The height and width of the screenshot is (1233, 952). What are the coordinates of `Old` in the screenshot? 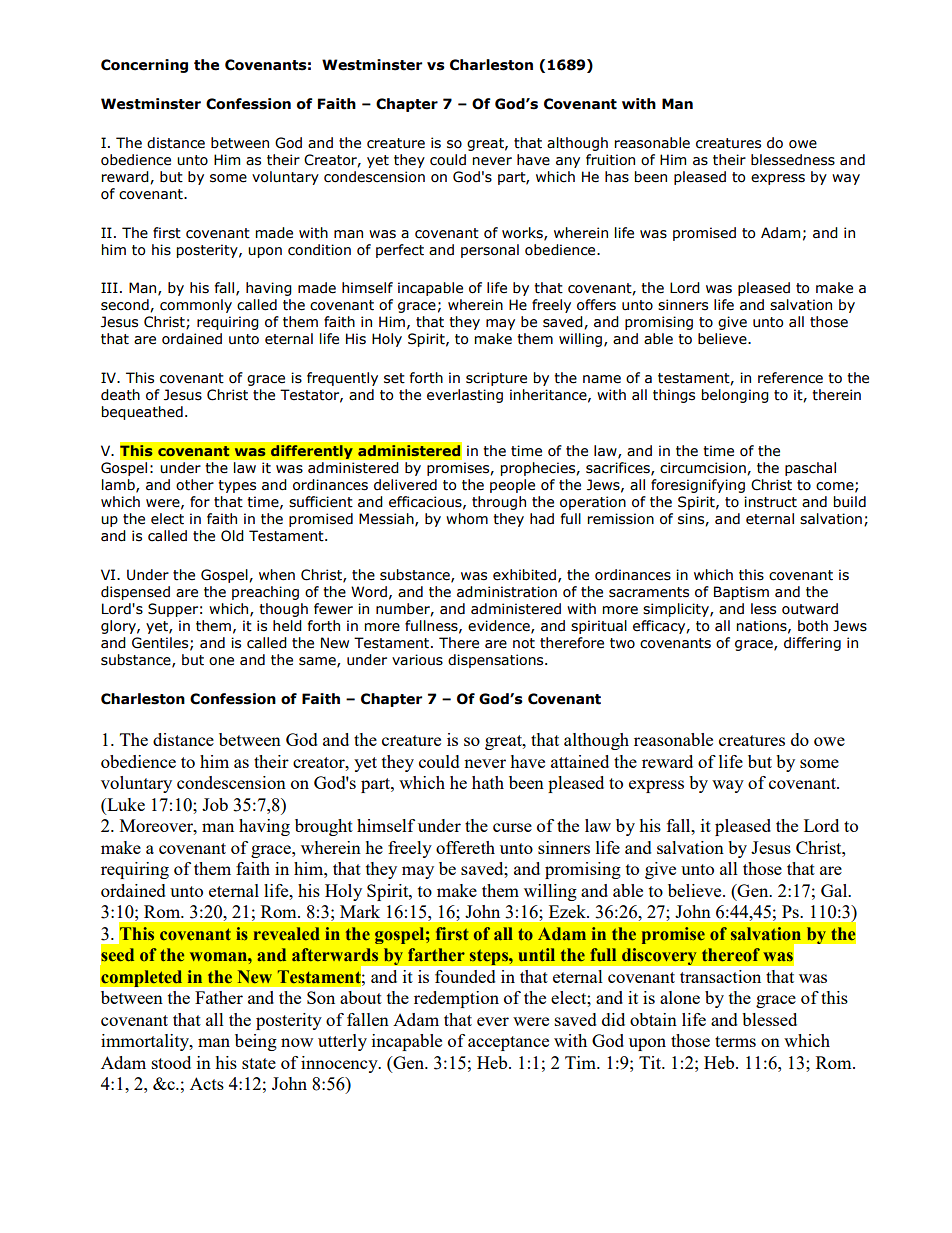 It's located at (232, 536).
